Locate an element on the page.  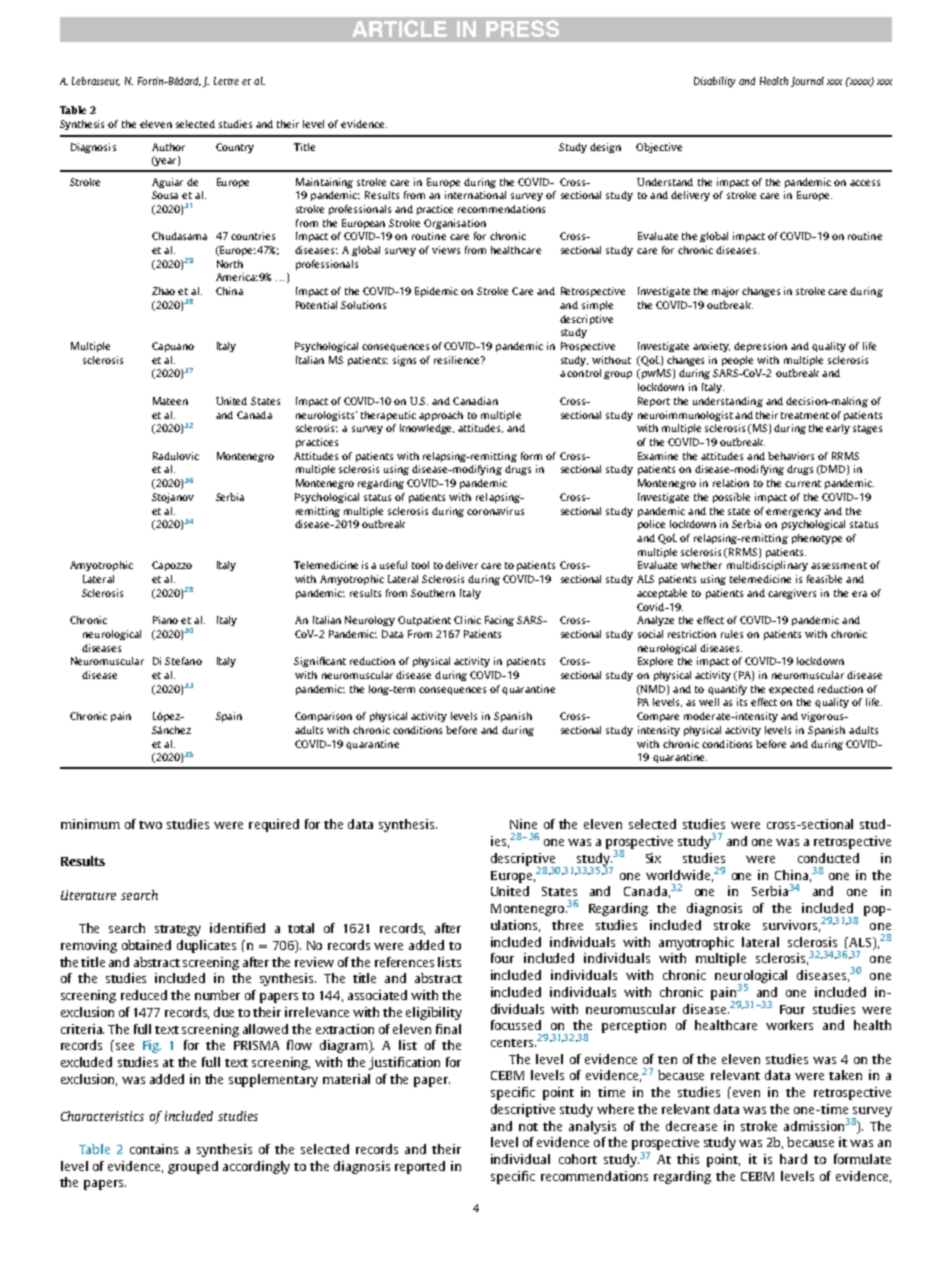
contains is located at coordinates (154, 1149).
